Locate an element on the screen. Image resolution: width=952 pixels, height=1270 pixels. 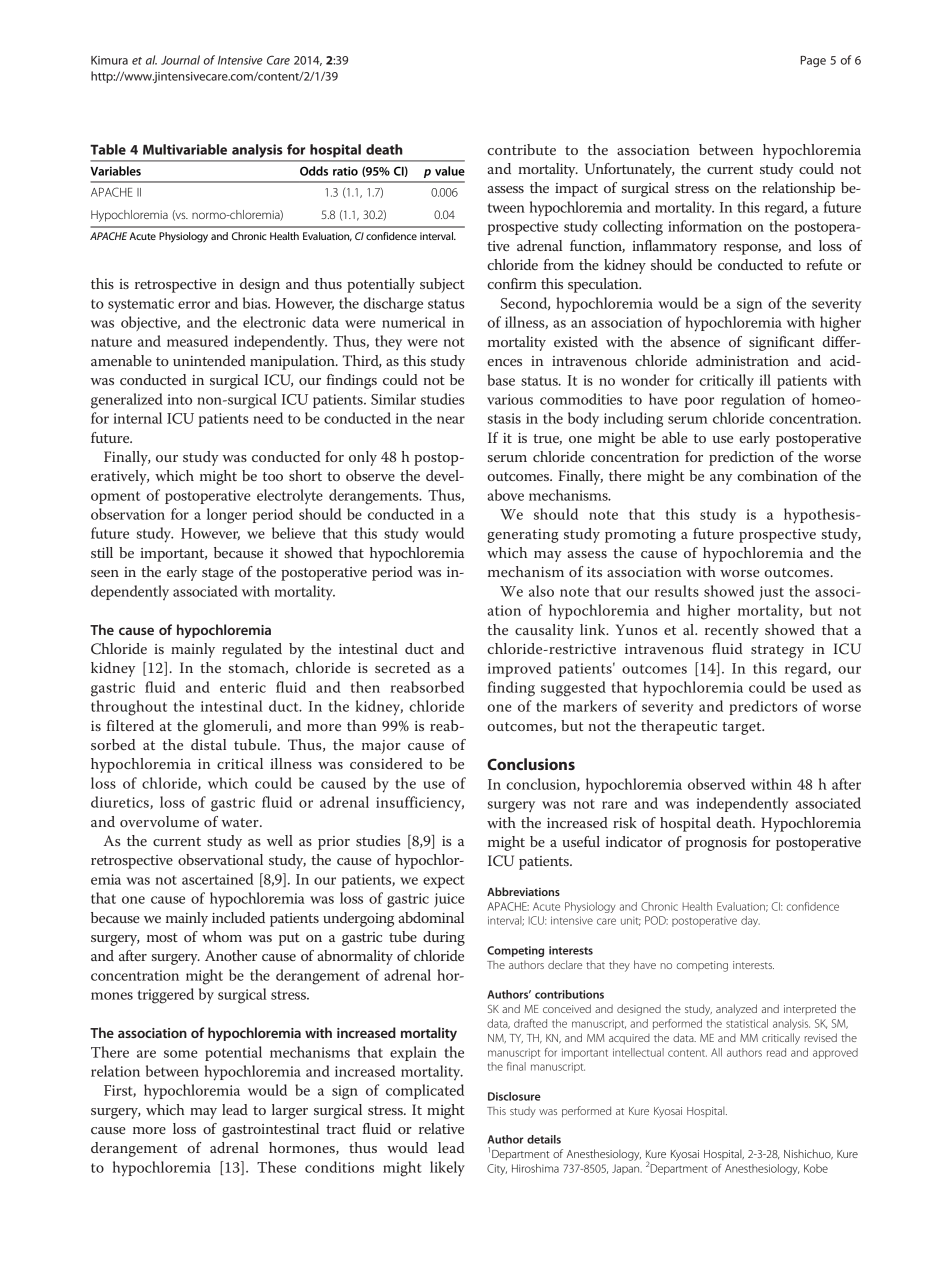
stage is located at coordinates (218, 574).
